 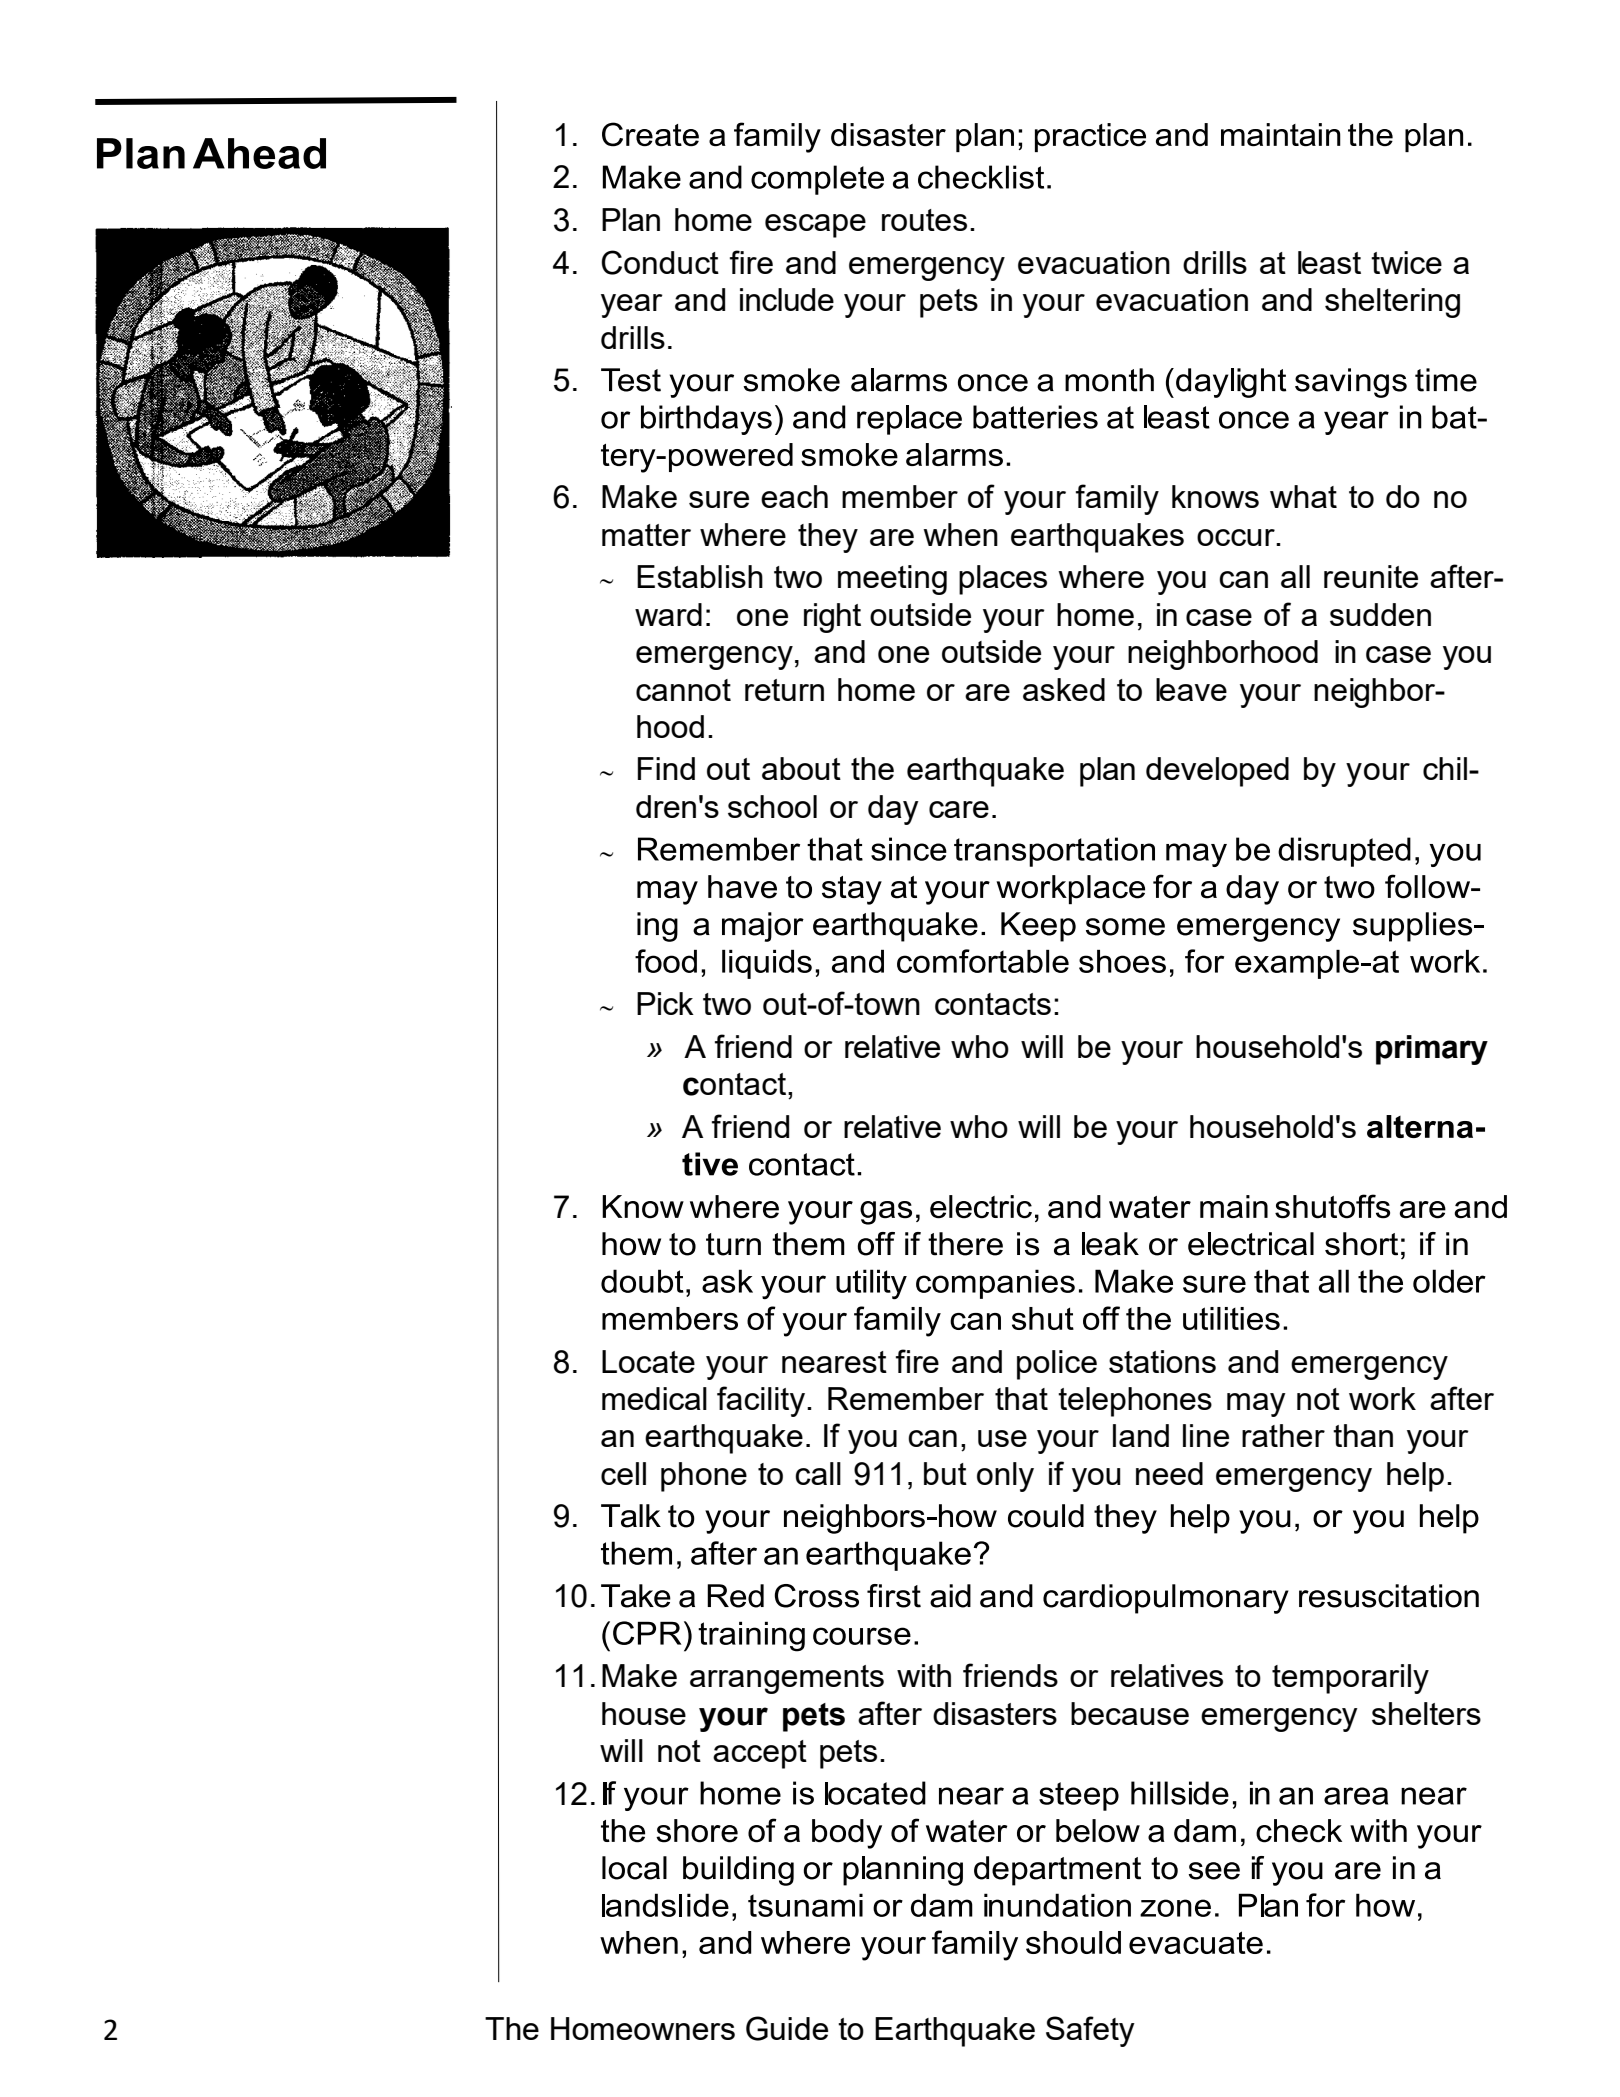 What do you see at coordinates (924, 220) in the screenshot?
I see `routes` at bounding box center [924, 220].
